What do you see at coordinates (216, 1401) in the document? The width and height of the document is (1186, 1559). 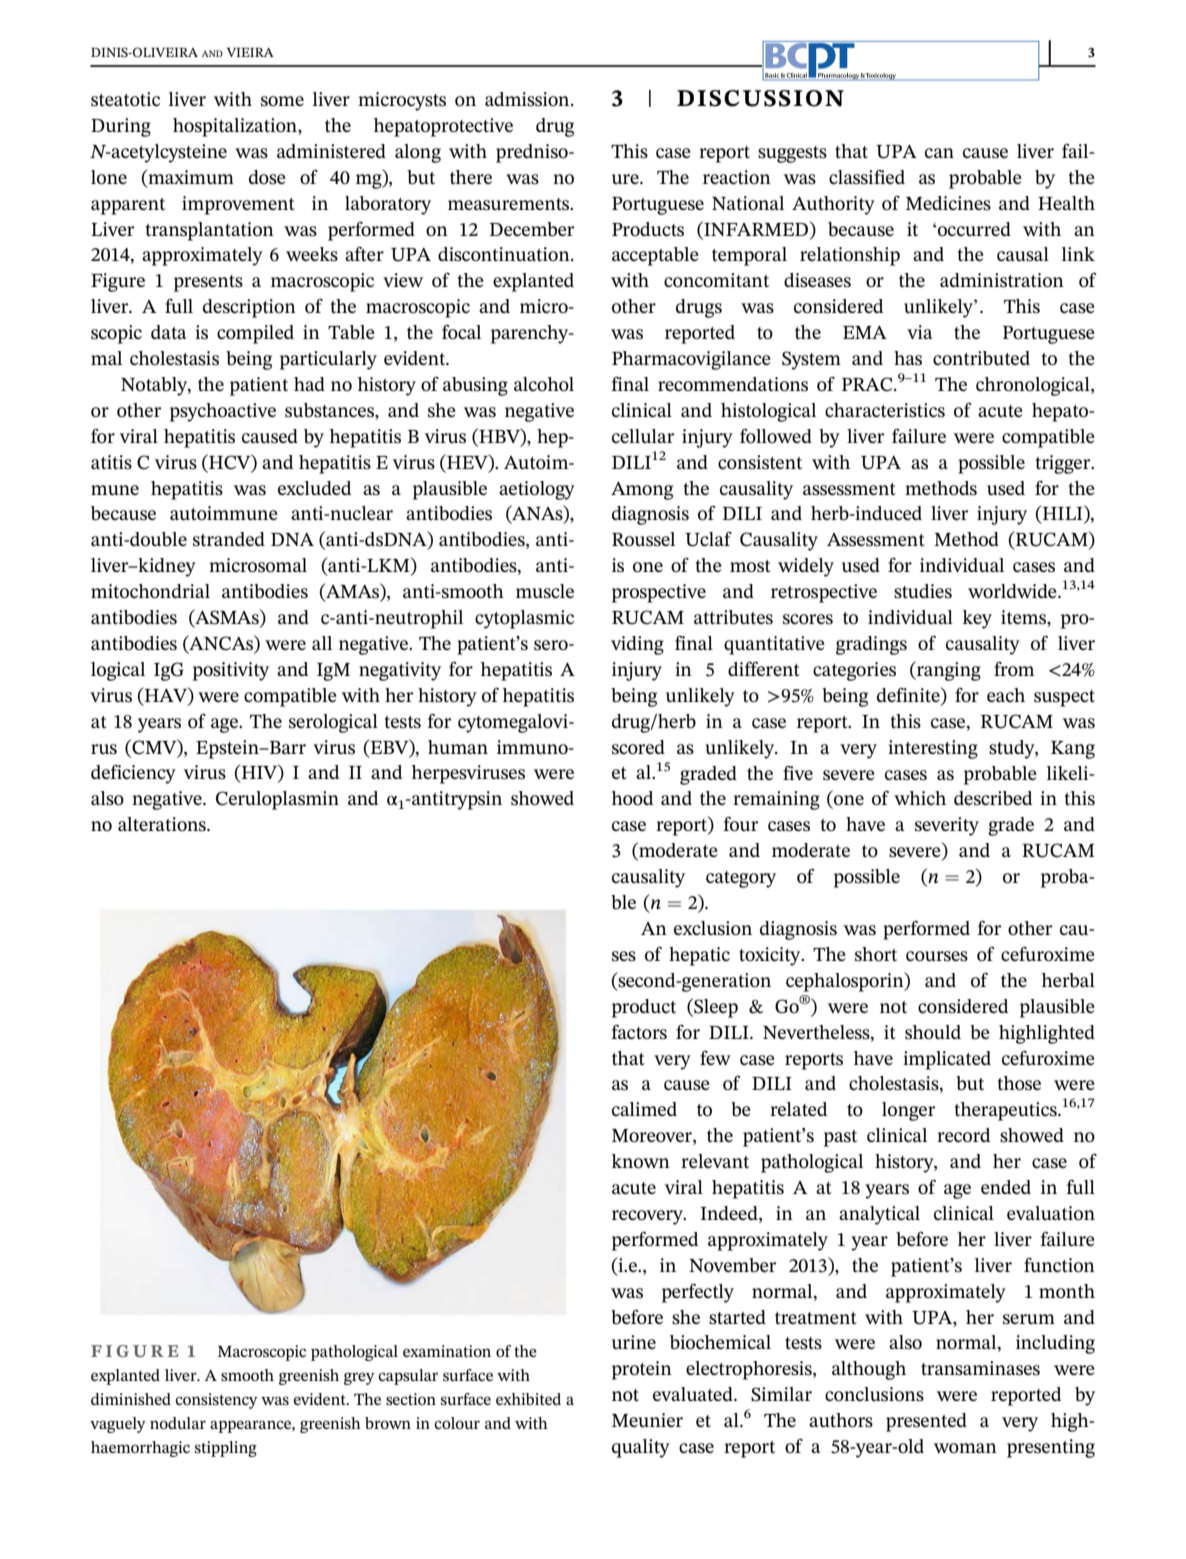 I see `consistency` at bounding box center [216, 1401].
